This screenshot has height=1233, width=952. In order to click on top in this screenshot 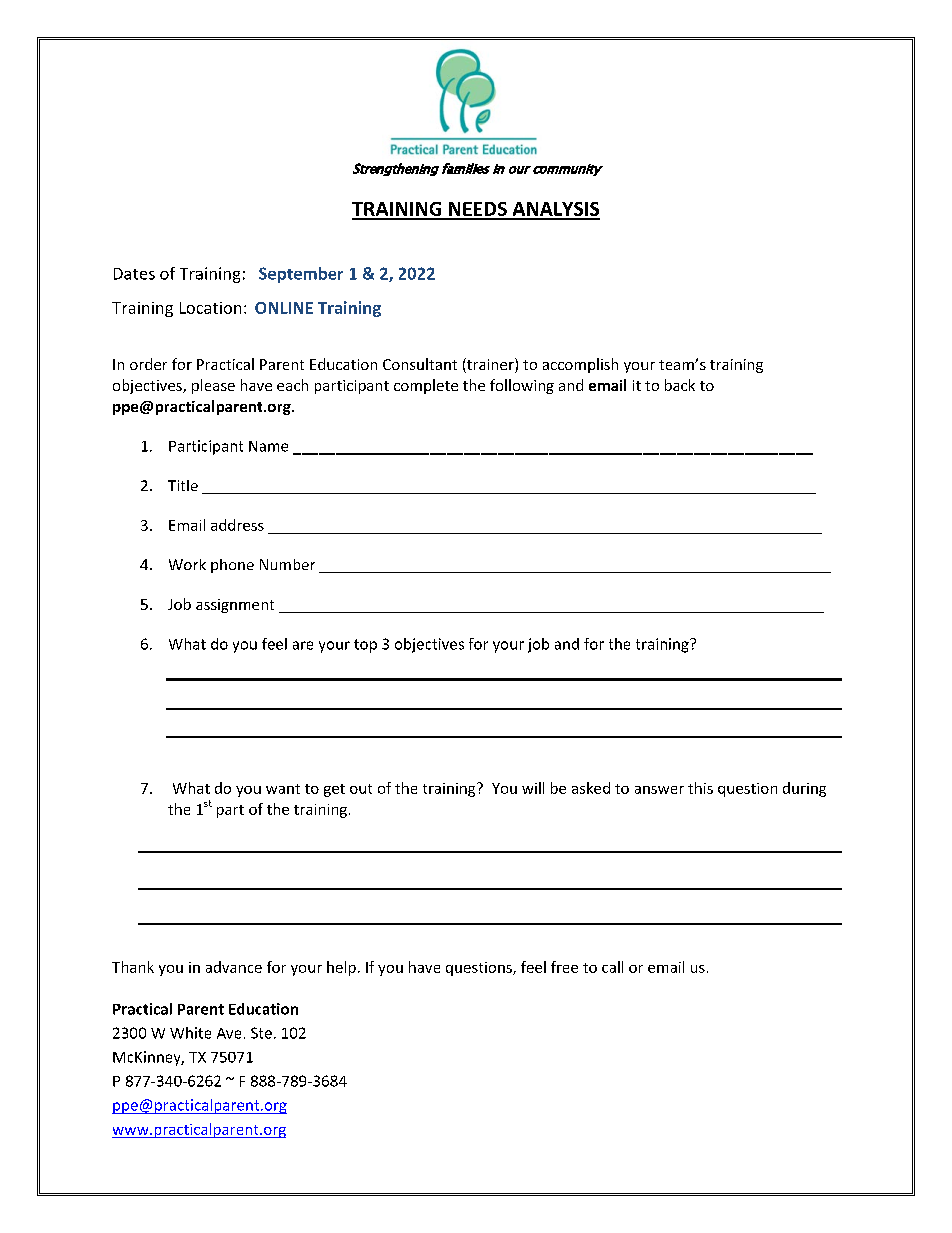, I will do `click(365, 646)`.
